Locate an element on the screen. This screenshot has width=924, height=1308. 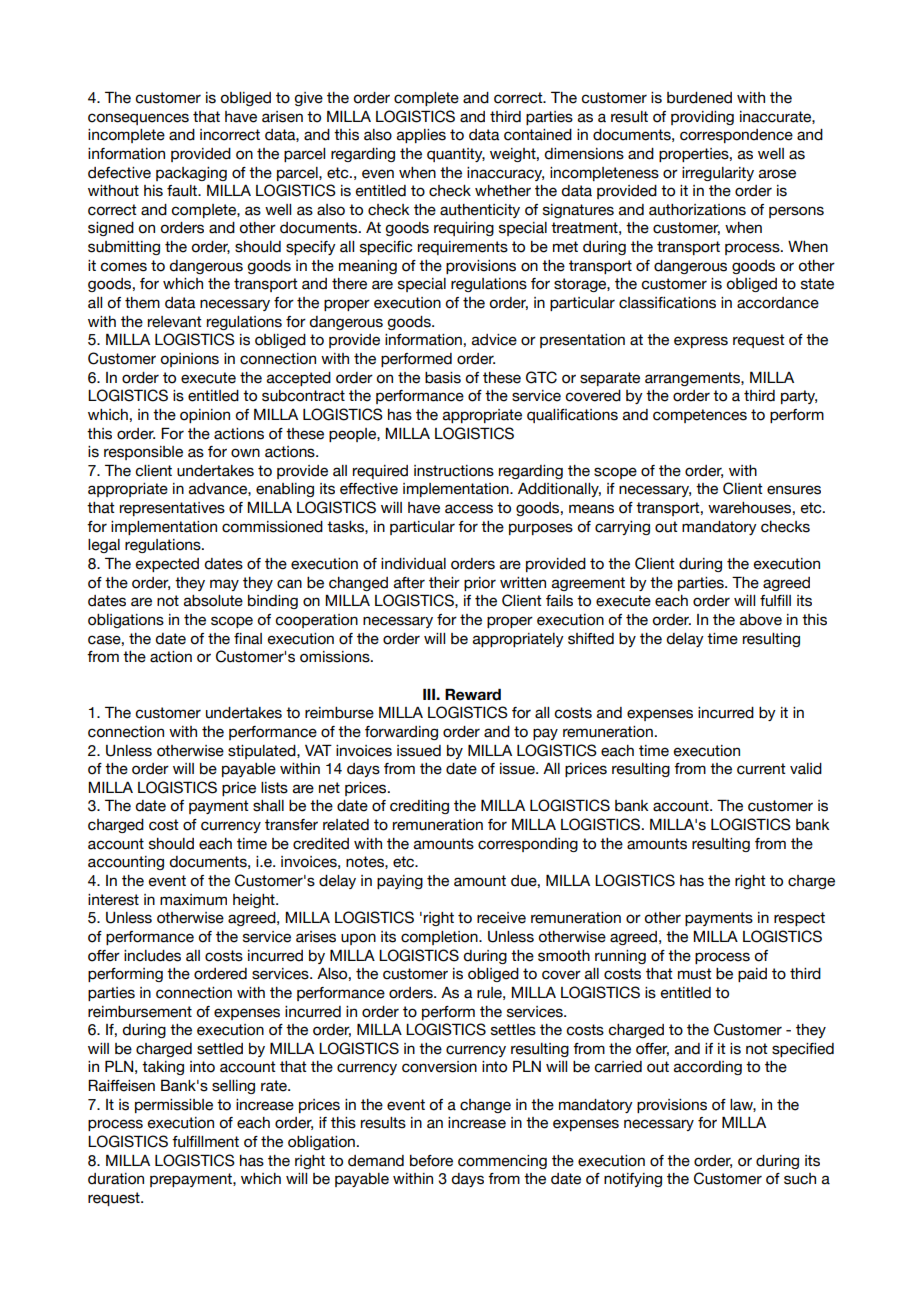
consequences is located at coordinates (138, 119).
